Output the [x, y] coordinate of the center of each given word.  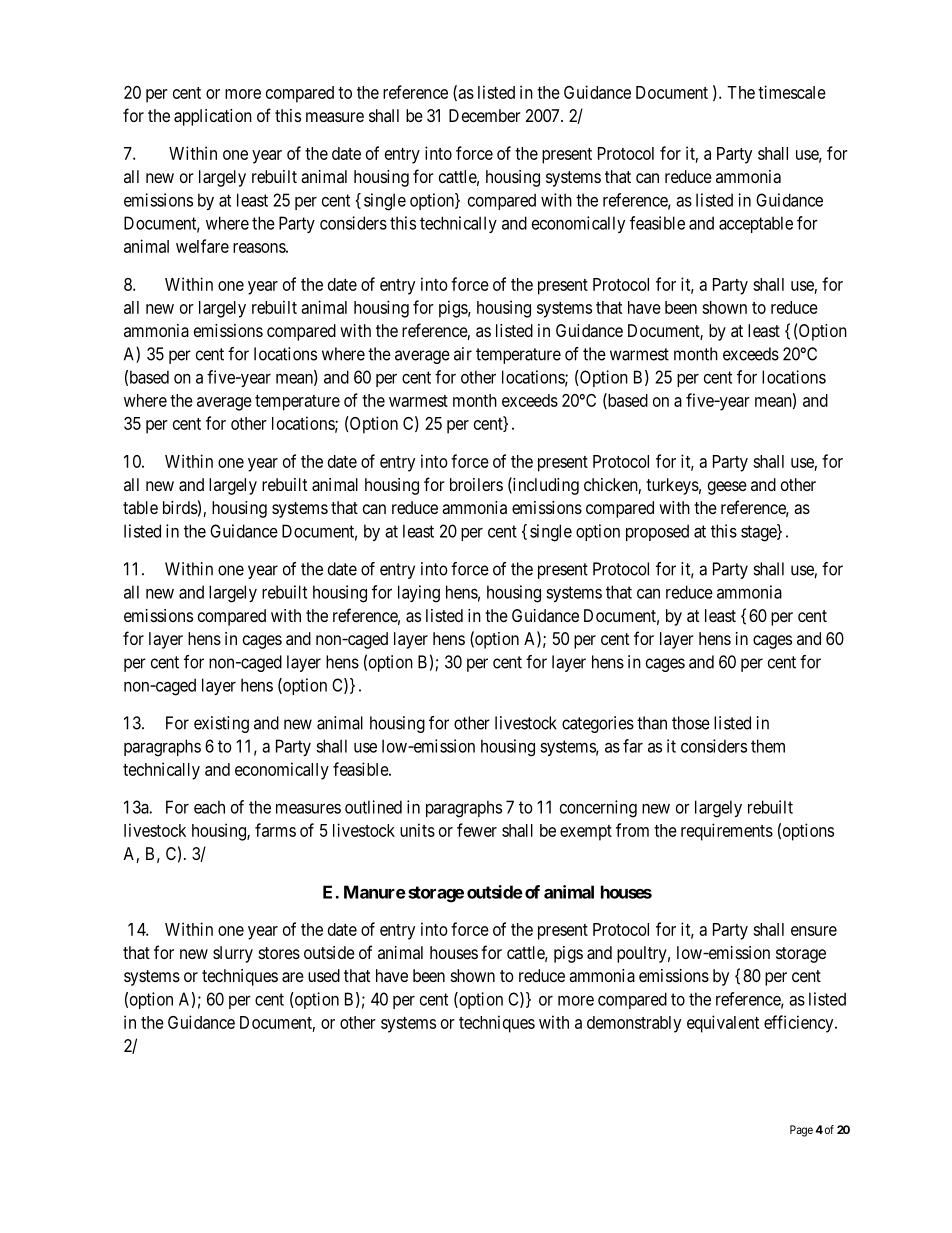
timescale [792, 92]
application [213, 117]
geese [727, 488]
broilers [476, 484]
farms [275, 830]
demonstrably [634, 1024]
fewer [477, 830]
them [768, 746]
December [485, 115]
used [324, 975]
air [463, 354]
